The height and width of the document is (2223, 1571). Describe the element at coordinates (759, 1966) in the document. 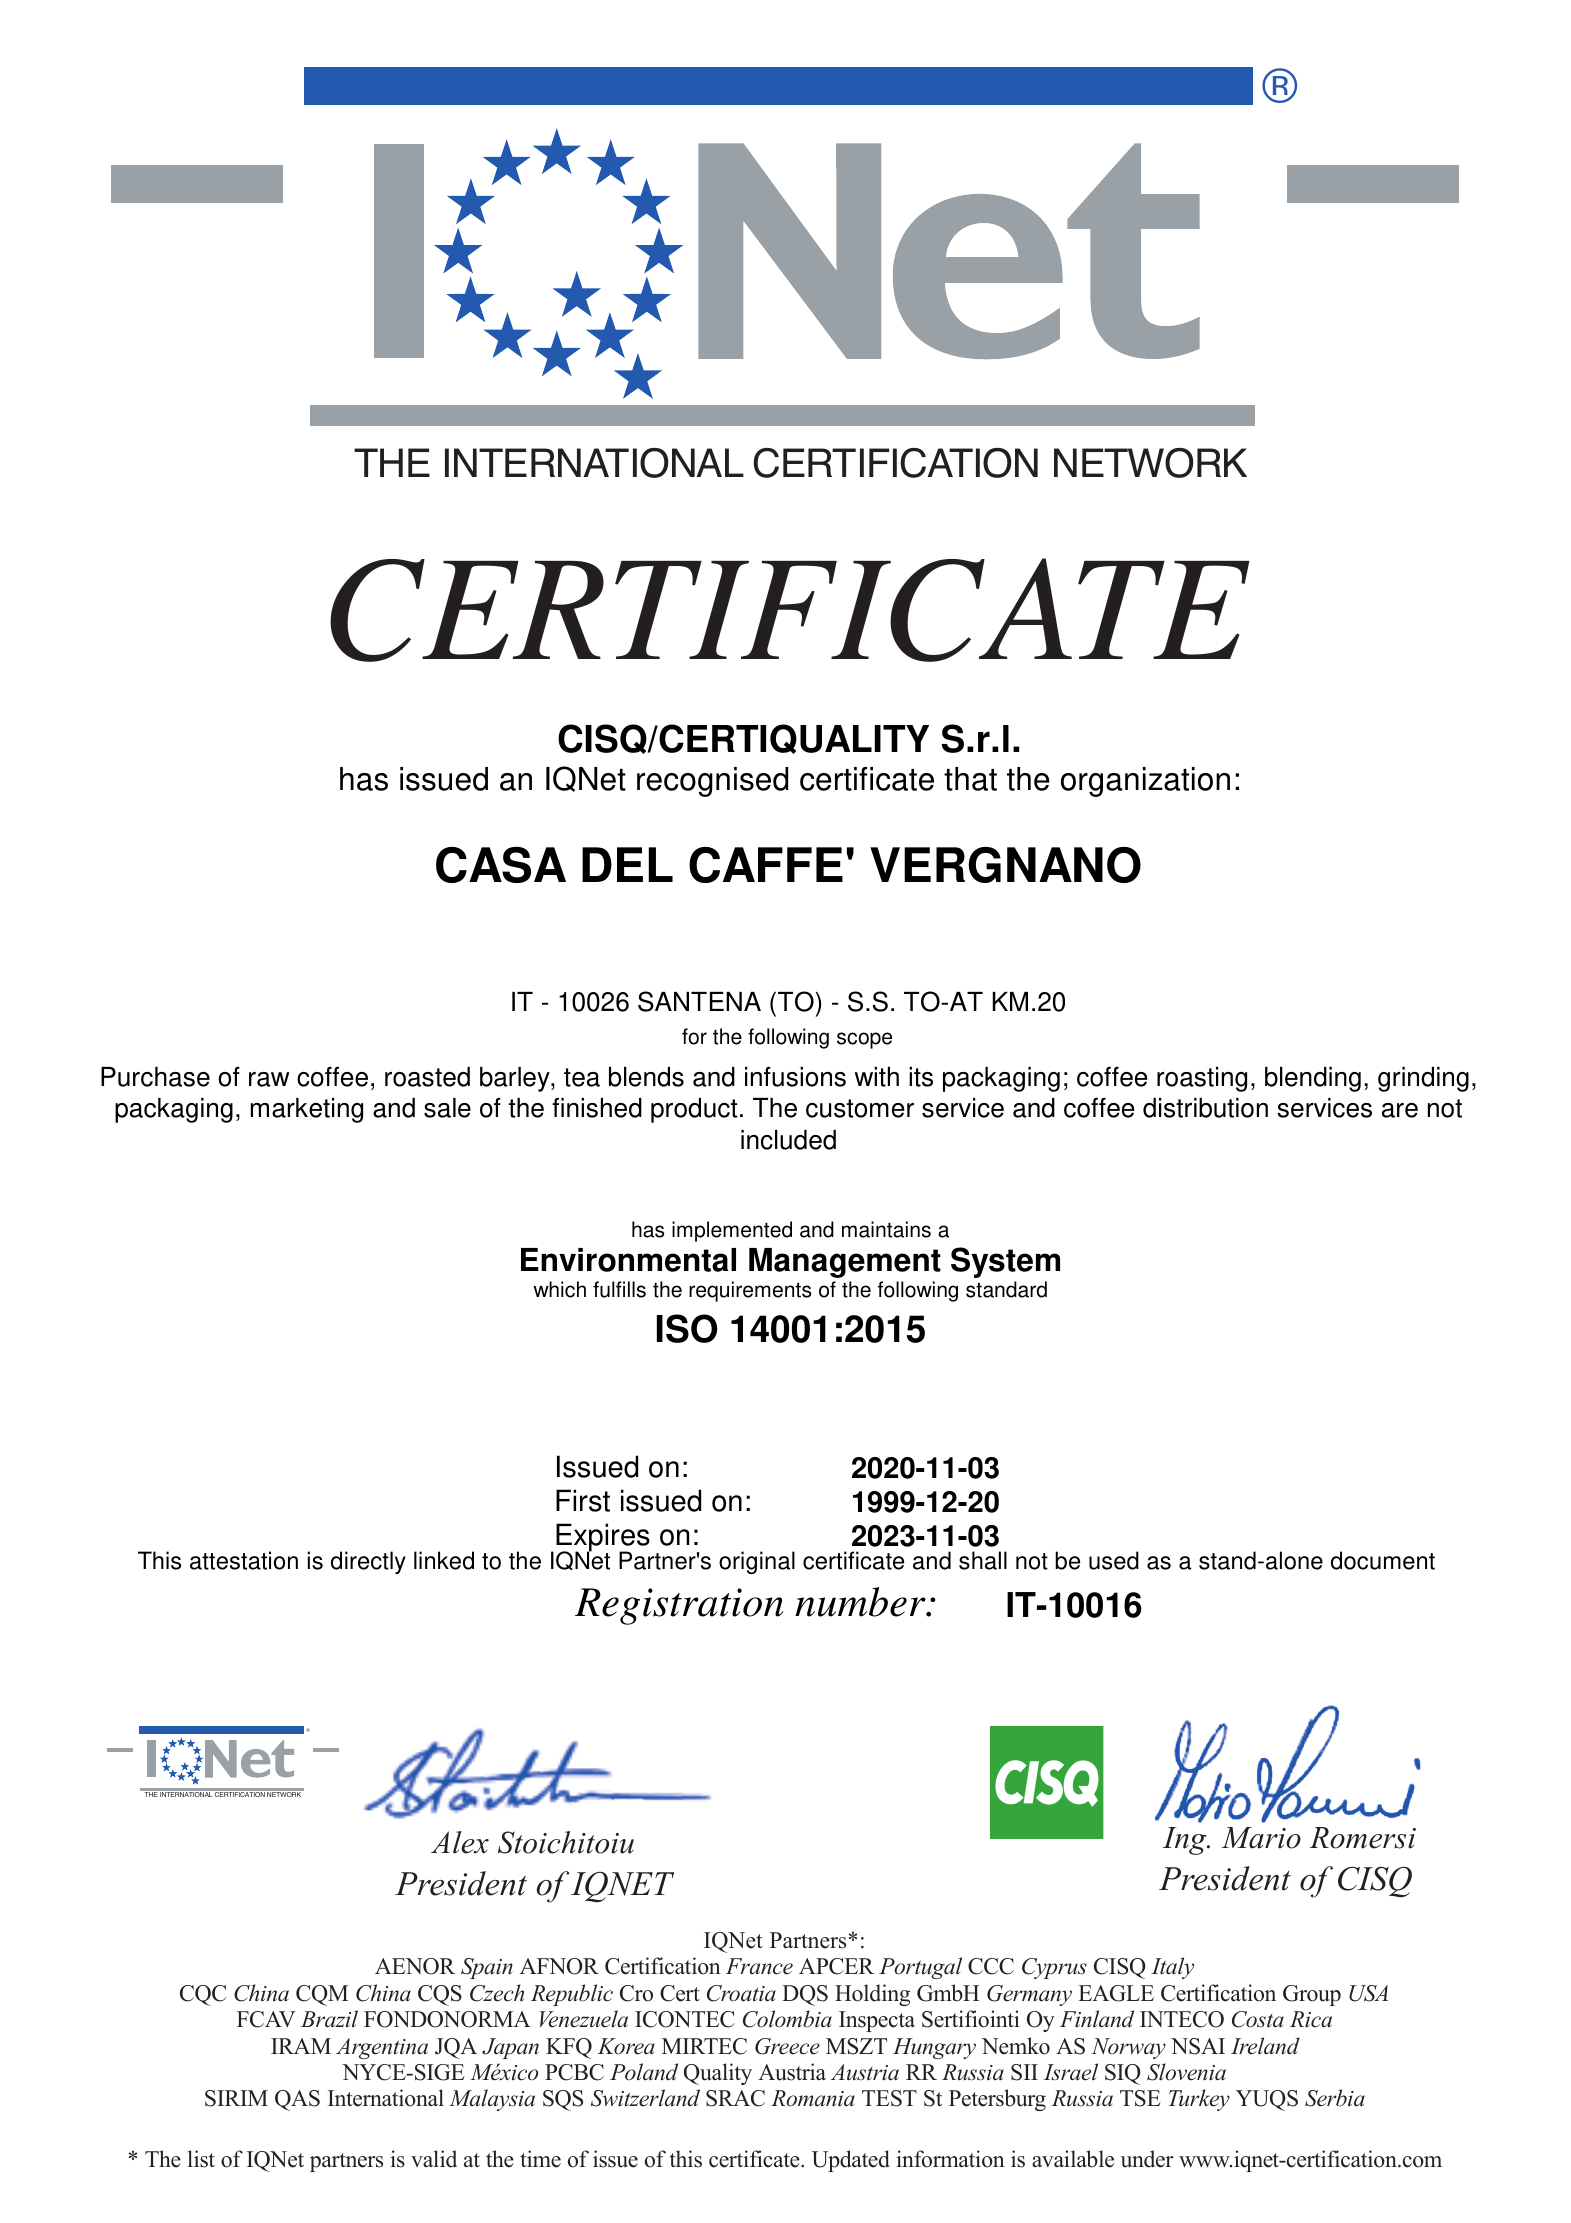

I see `France` at that location.
